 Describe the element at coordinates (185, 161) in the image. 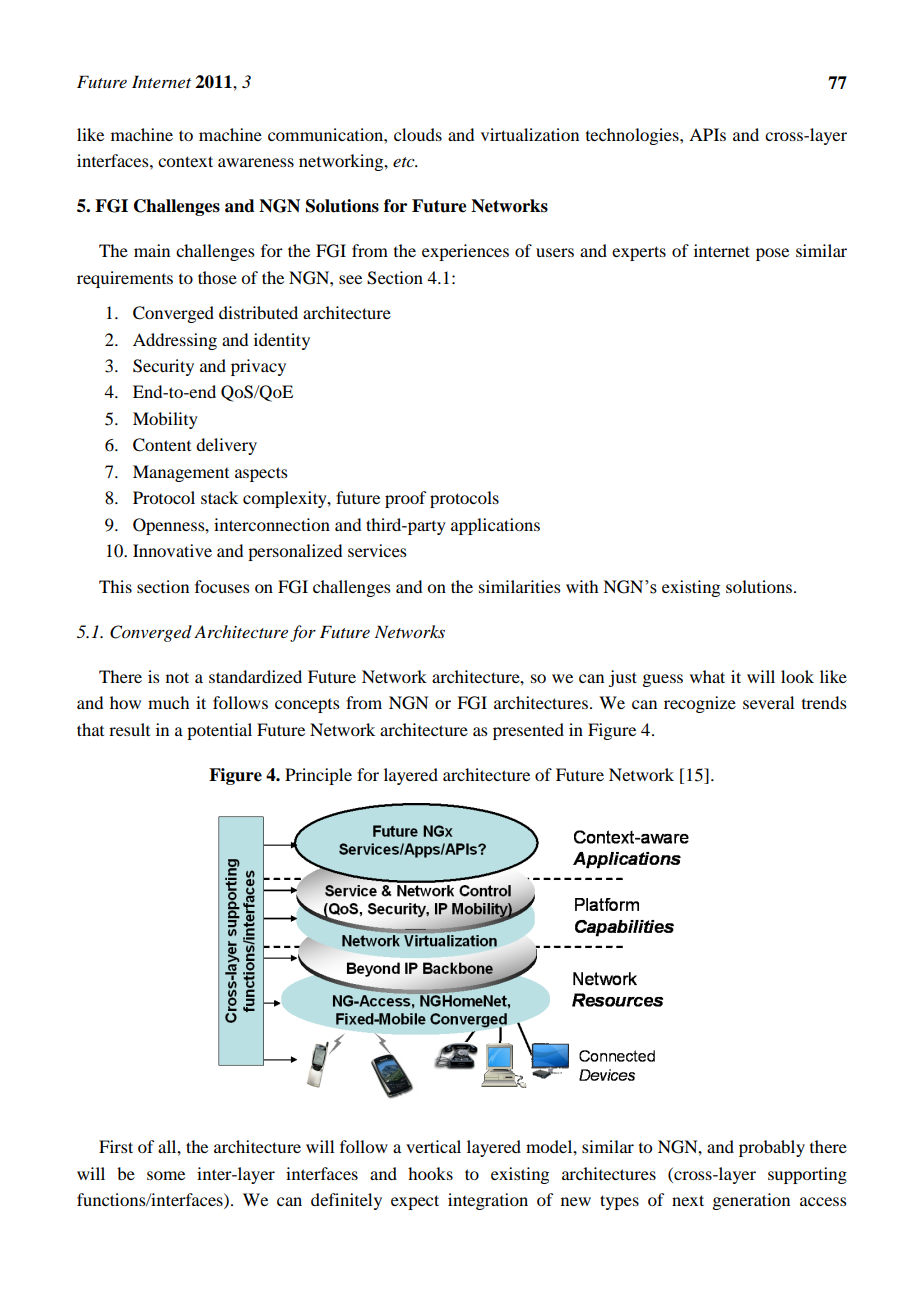

I see `context` at that location.
